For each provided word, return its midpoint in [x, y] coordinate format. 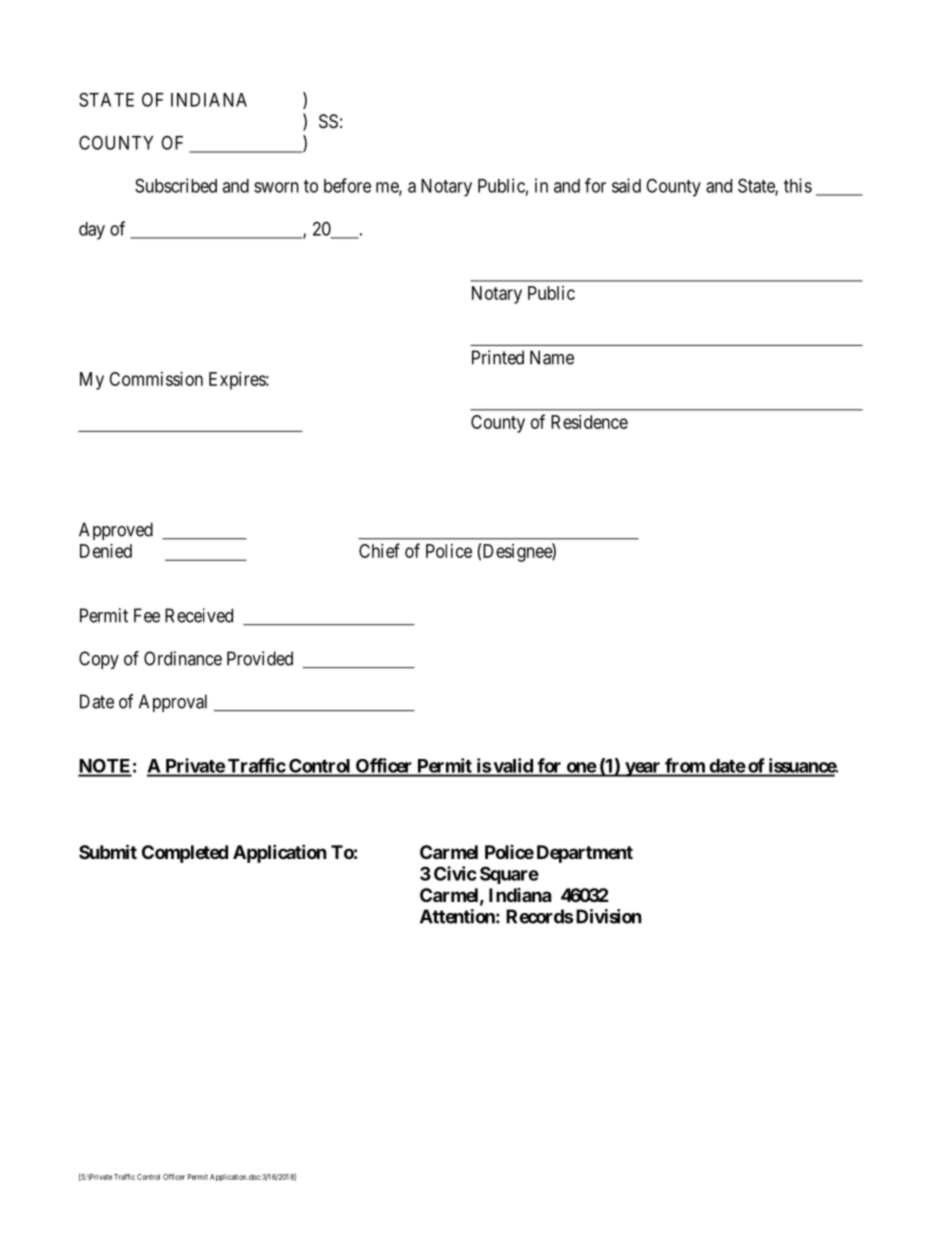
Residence [589, 422]
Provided [260, 658]
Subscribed [176, 185]
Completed [185, 854]
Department [585, 854]
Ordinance [183, 658]
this [798, 185]
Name [552, 357]
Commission [156, 379]
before [347, 185]
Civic [455, 873]
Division [609, 916]
